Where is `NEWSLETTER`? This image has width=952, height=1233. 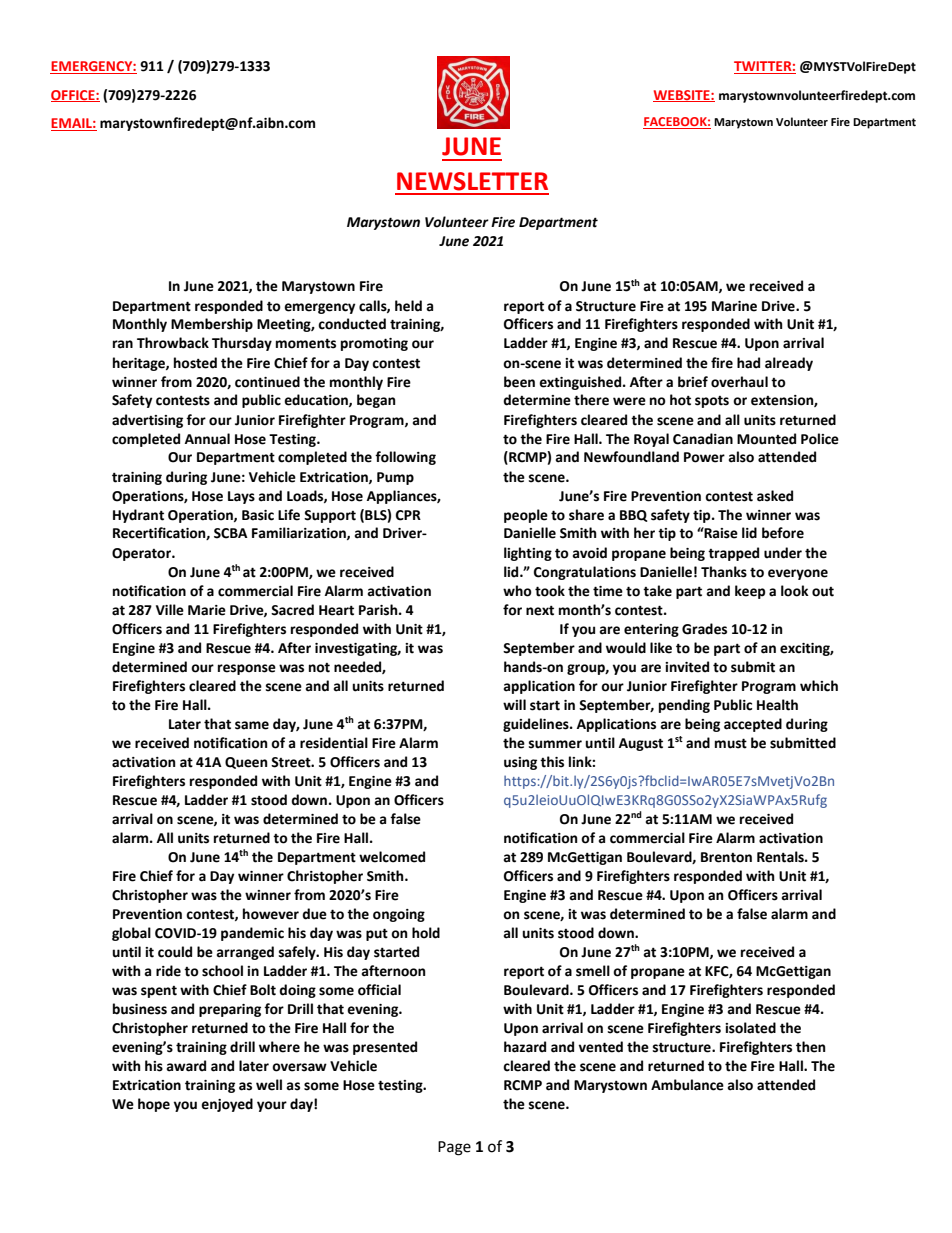 NEWSLETTER is located at coordinates (472, 181).
